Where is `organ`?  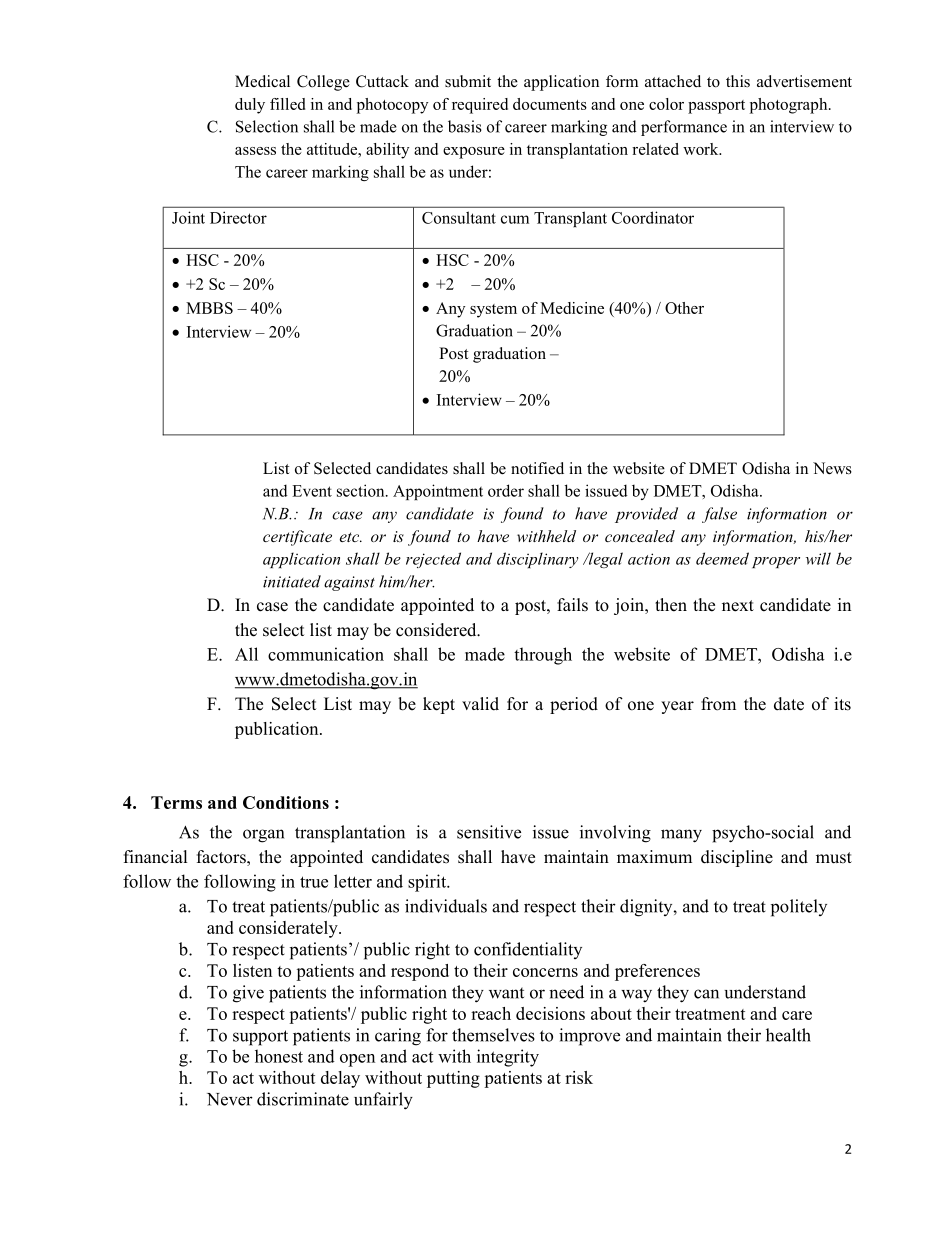
organ is located at coordinates (263, 836).
